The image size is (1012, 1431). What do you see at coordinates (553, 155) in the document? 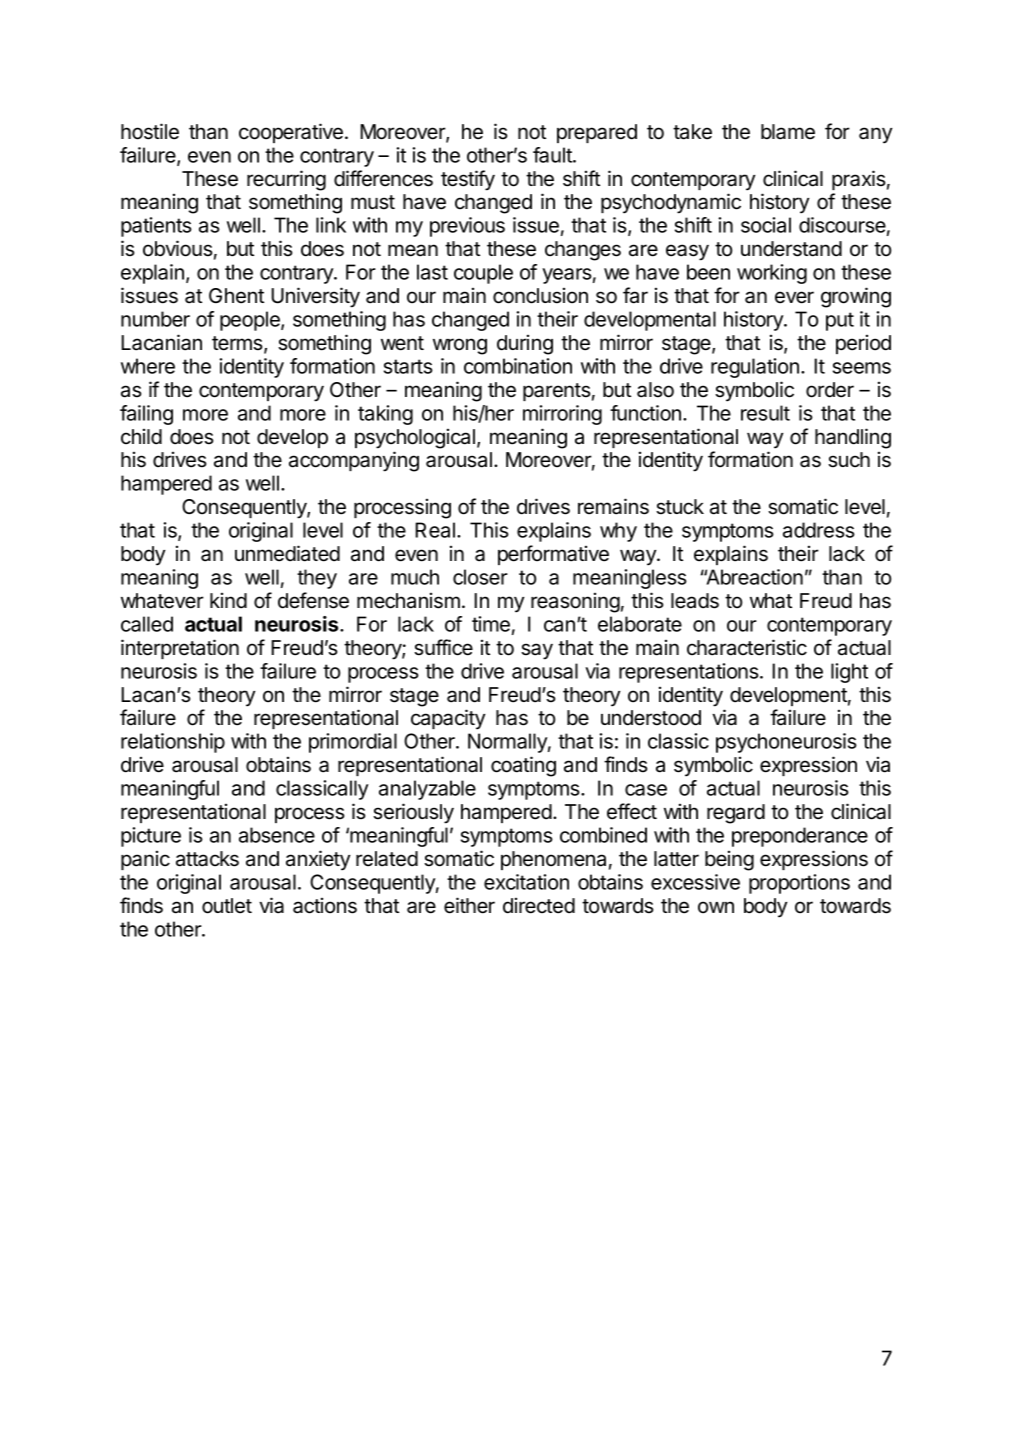
I see `fault` at bounding box center [553, 155].
